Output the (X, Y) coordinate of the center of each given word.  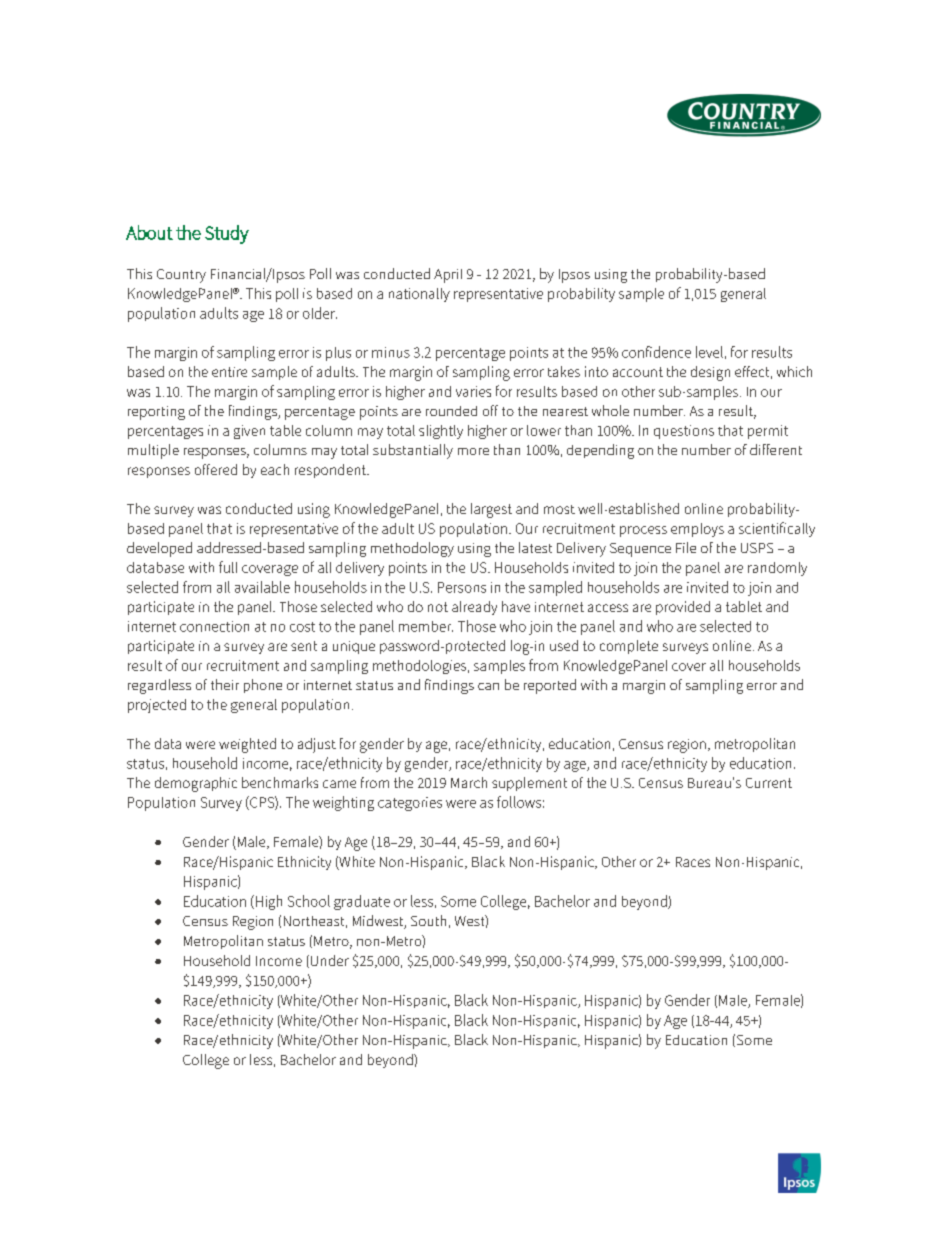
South (428, 920)
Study (227, 234)
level (709, 352)
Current (769, 783)
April (448, 276)
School (309, 901)
